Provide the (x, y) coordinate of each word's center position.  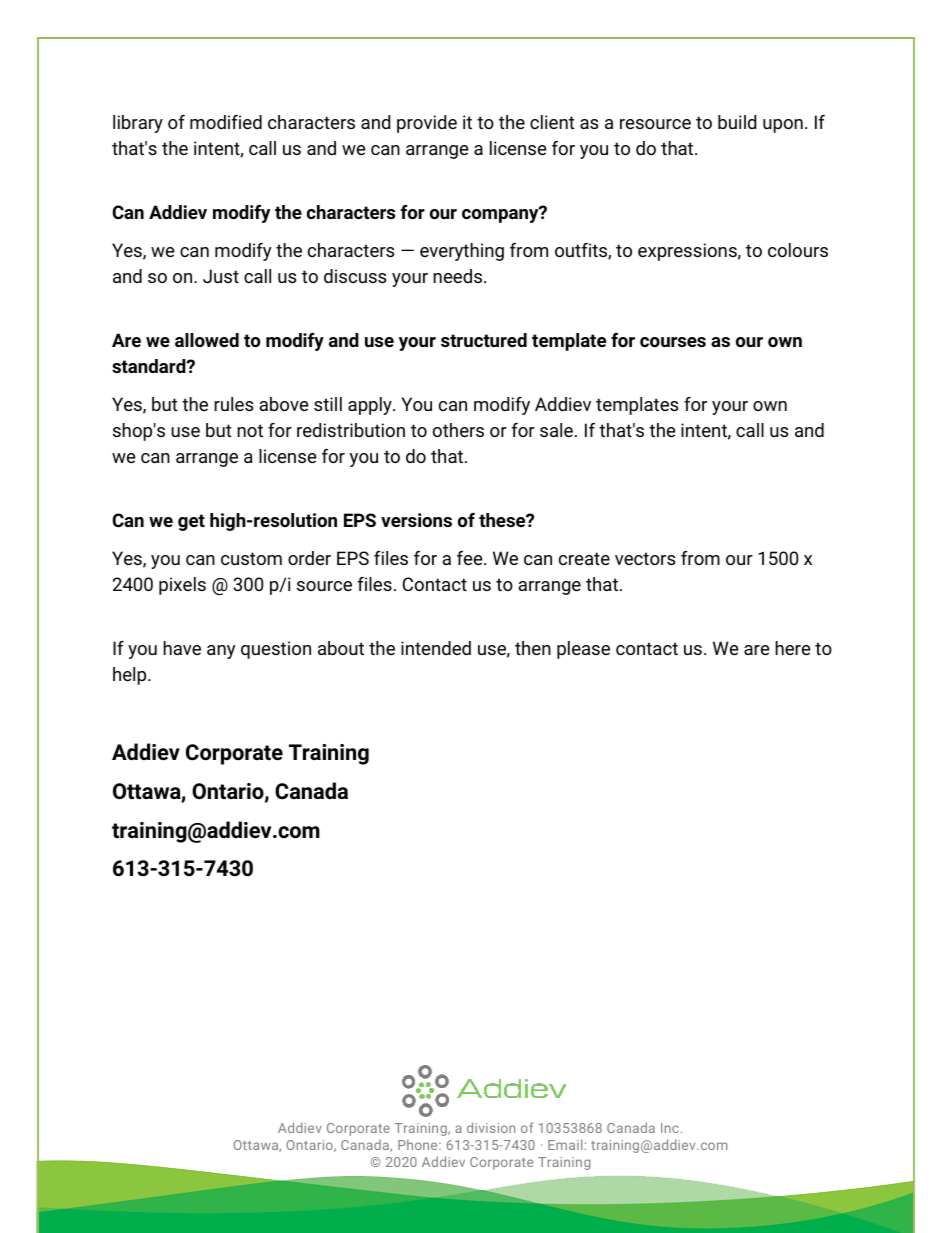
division (491, 1127)
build (737, 122)
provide (427, 124)
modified (226, 122)
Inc (670, 1128)
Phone (419, 1144)
